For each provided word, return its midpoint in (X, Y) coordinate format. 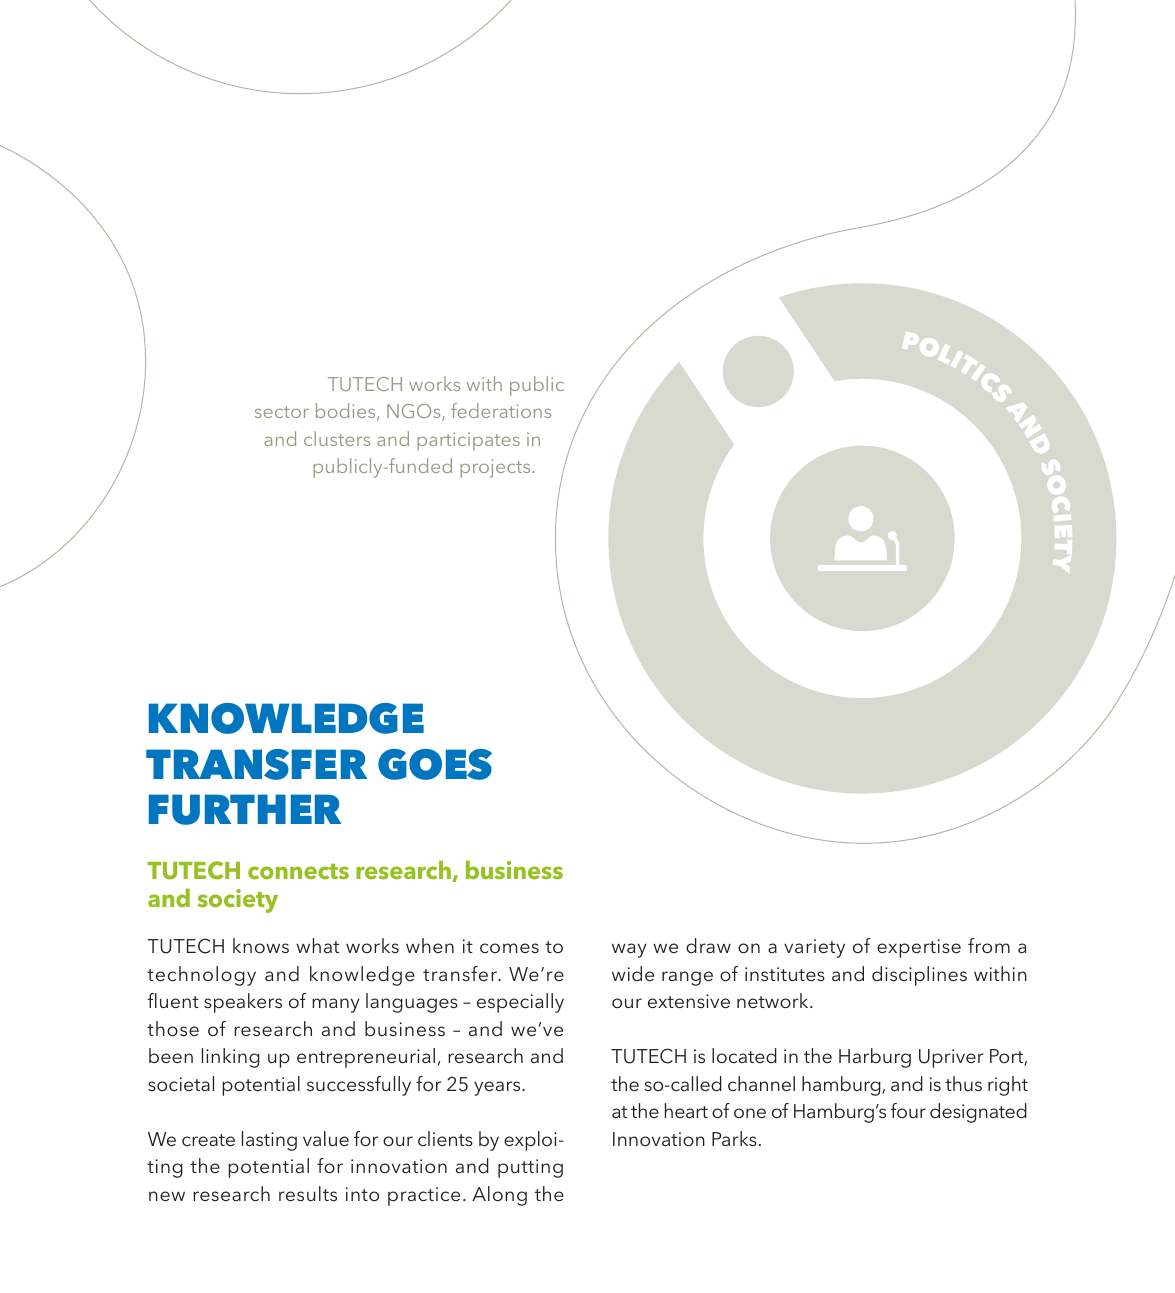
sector (282, 412)
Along (499, 1196)
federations (501, 410)
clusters (337, 438)
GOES (435, 764)
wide (633, 973)
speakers (243, 1003)
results (308, 1193)
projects (495, 468)
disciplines (919, 976)
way (629, 950)
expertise (919, 948)
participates (468, 441)
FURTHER (245, 809)
